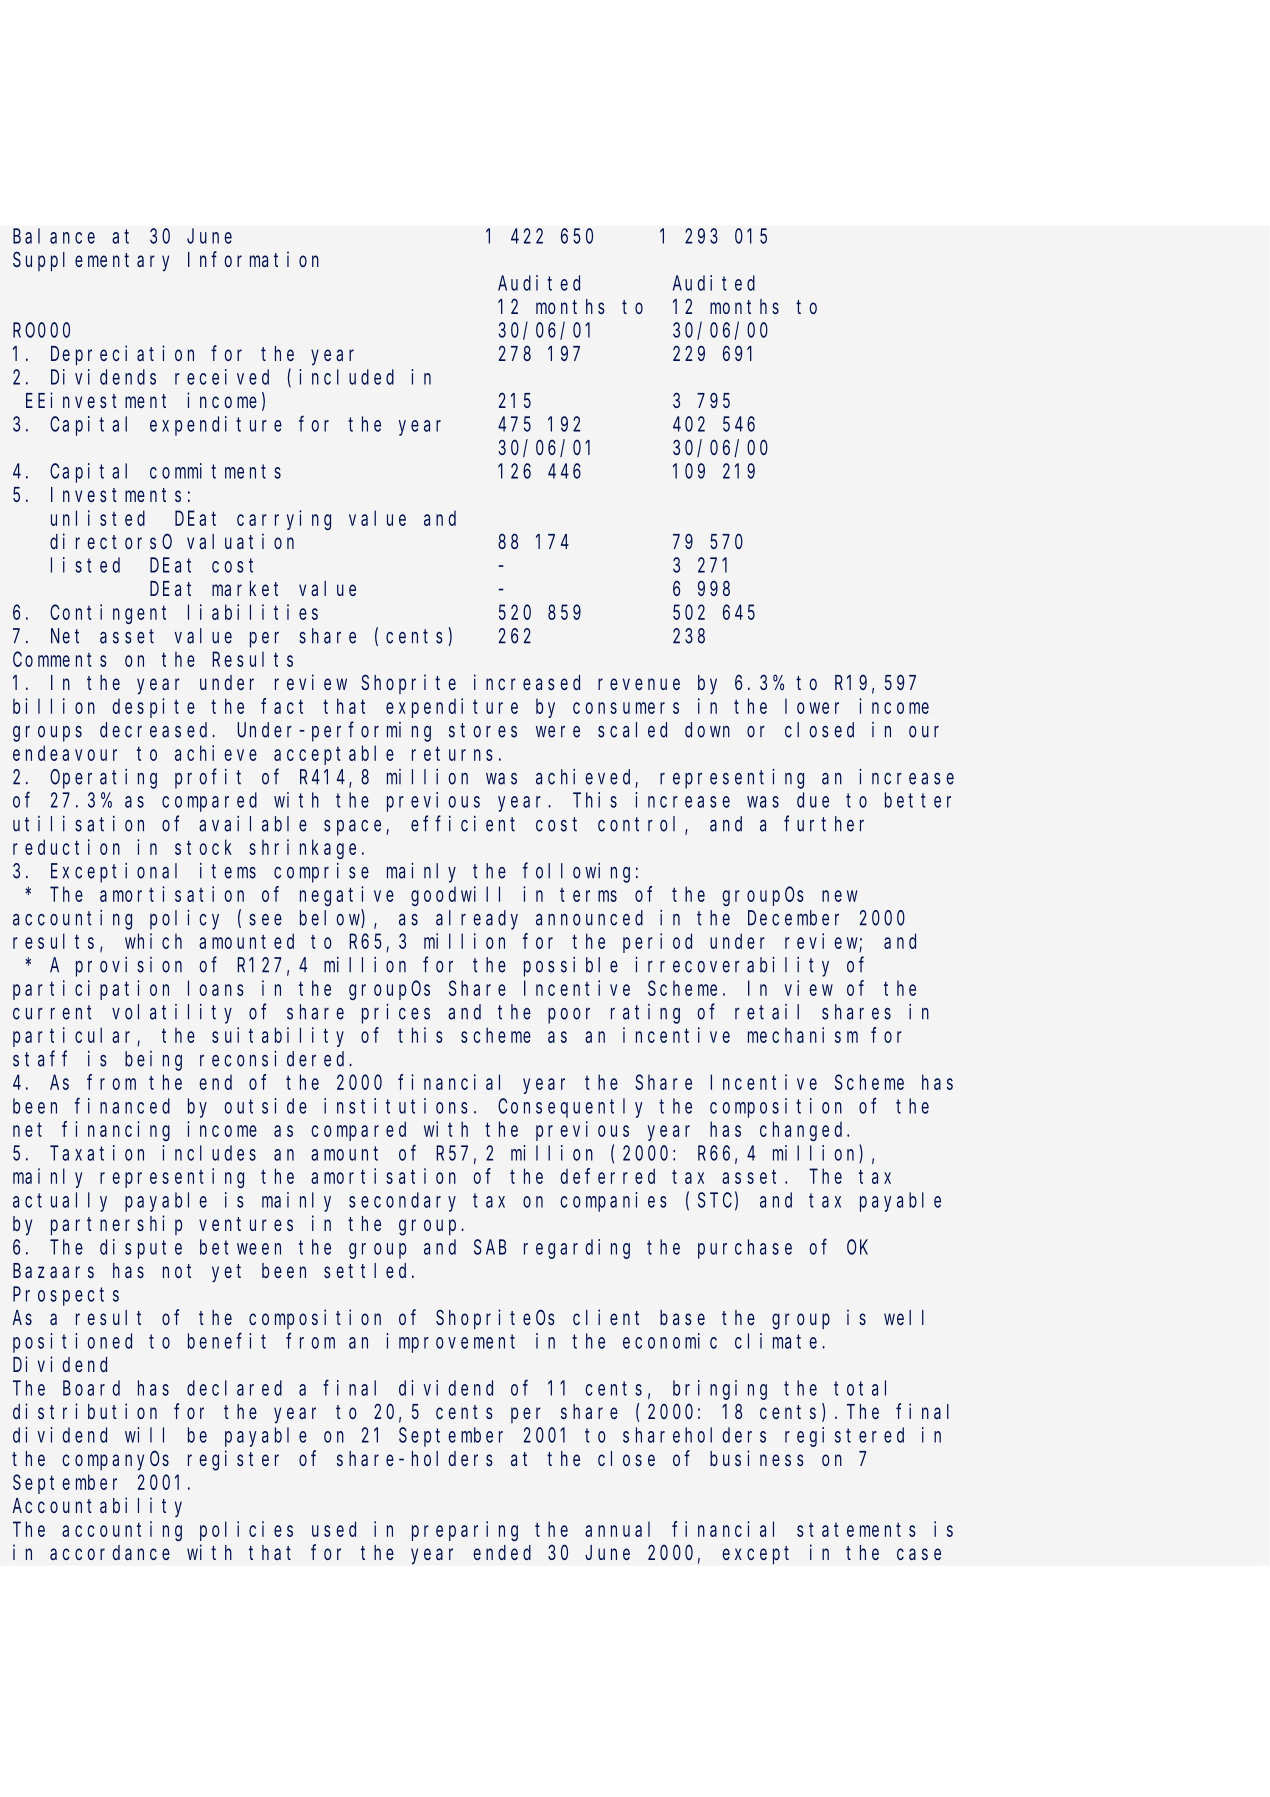 This screenshot has width=1270, height=1797. What do you see at coordinates (465, 1531) in the screenshot?
I see `preparing` at bounding box center [465, 1531].
